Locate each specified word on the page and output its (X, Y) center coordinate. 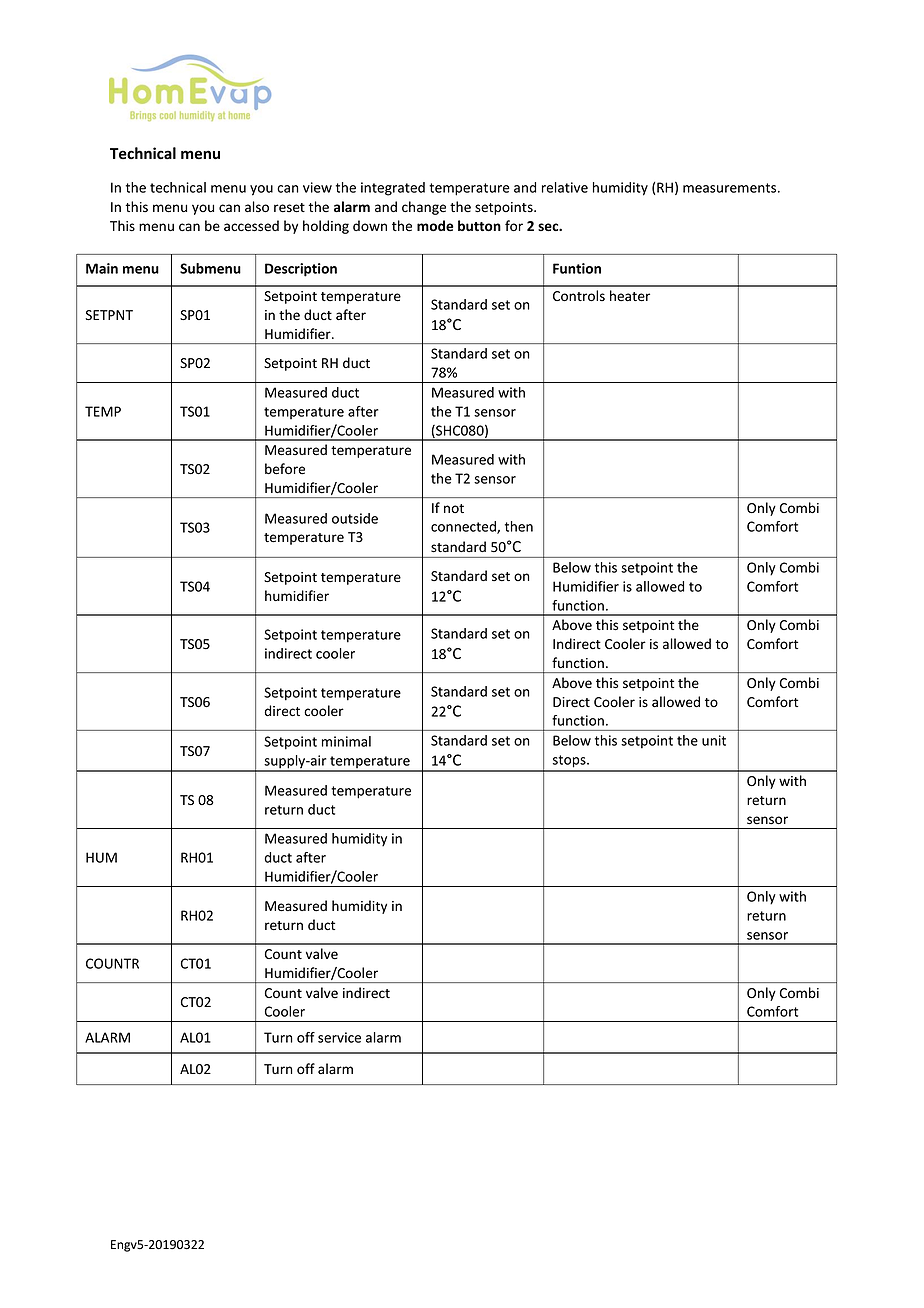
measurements (731, 188)
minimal (346, 741)
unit (714, 740)
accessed (251, 226)
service (339, 1037)
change (424, 208)
